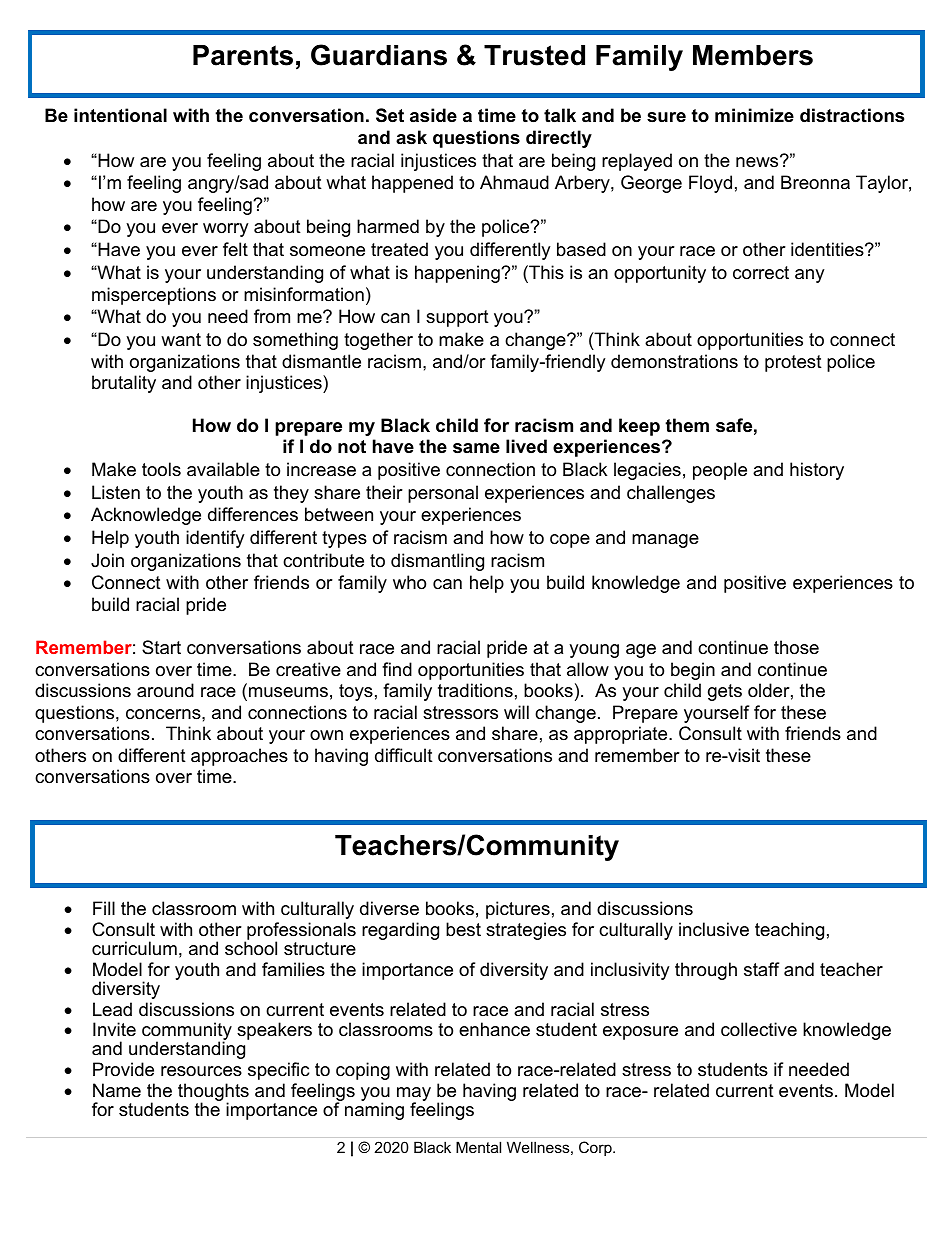 The image size is (952, 1233). I want to click on want, so click(181, 339).
